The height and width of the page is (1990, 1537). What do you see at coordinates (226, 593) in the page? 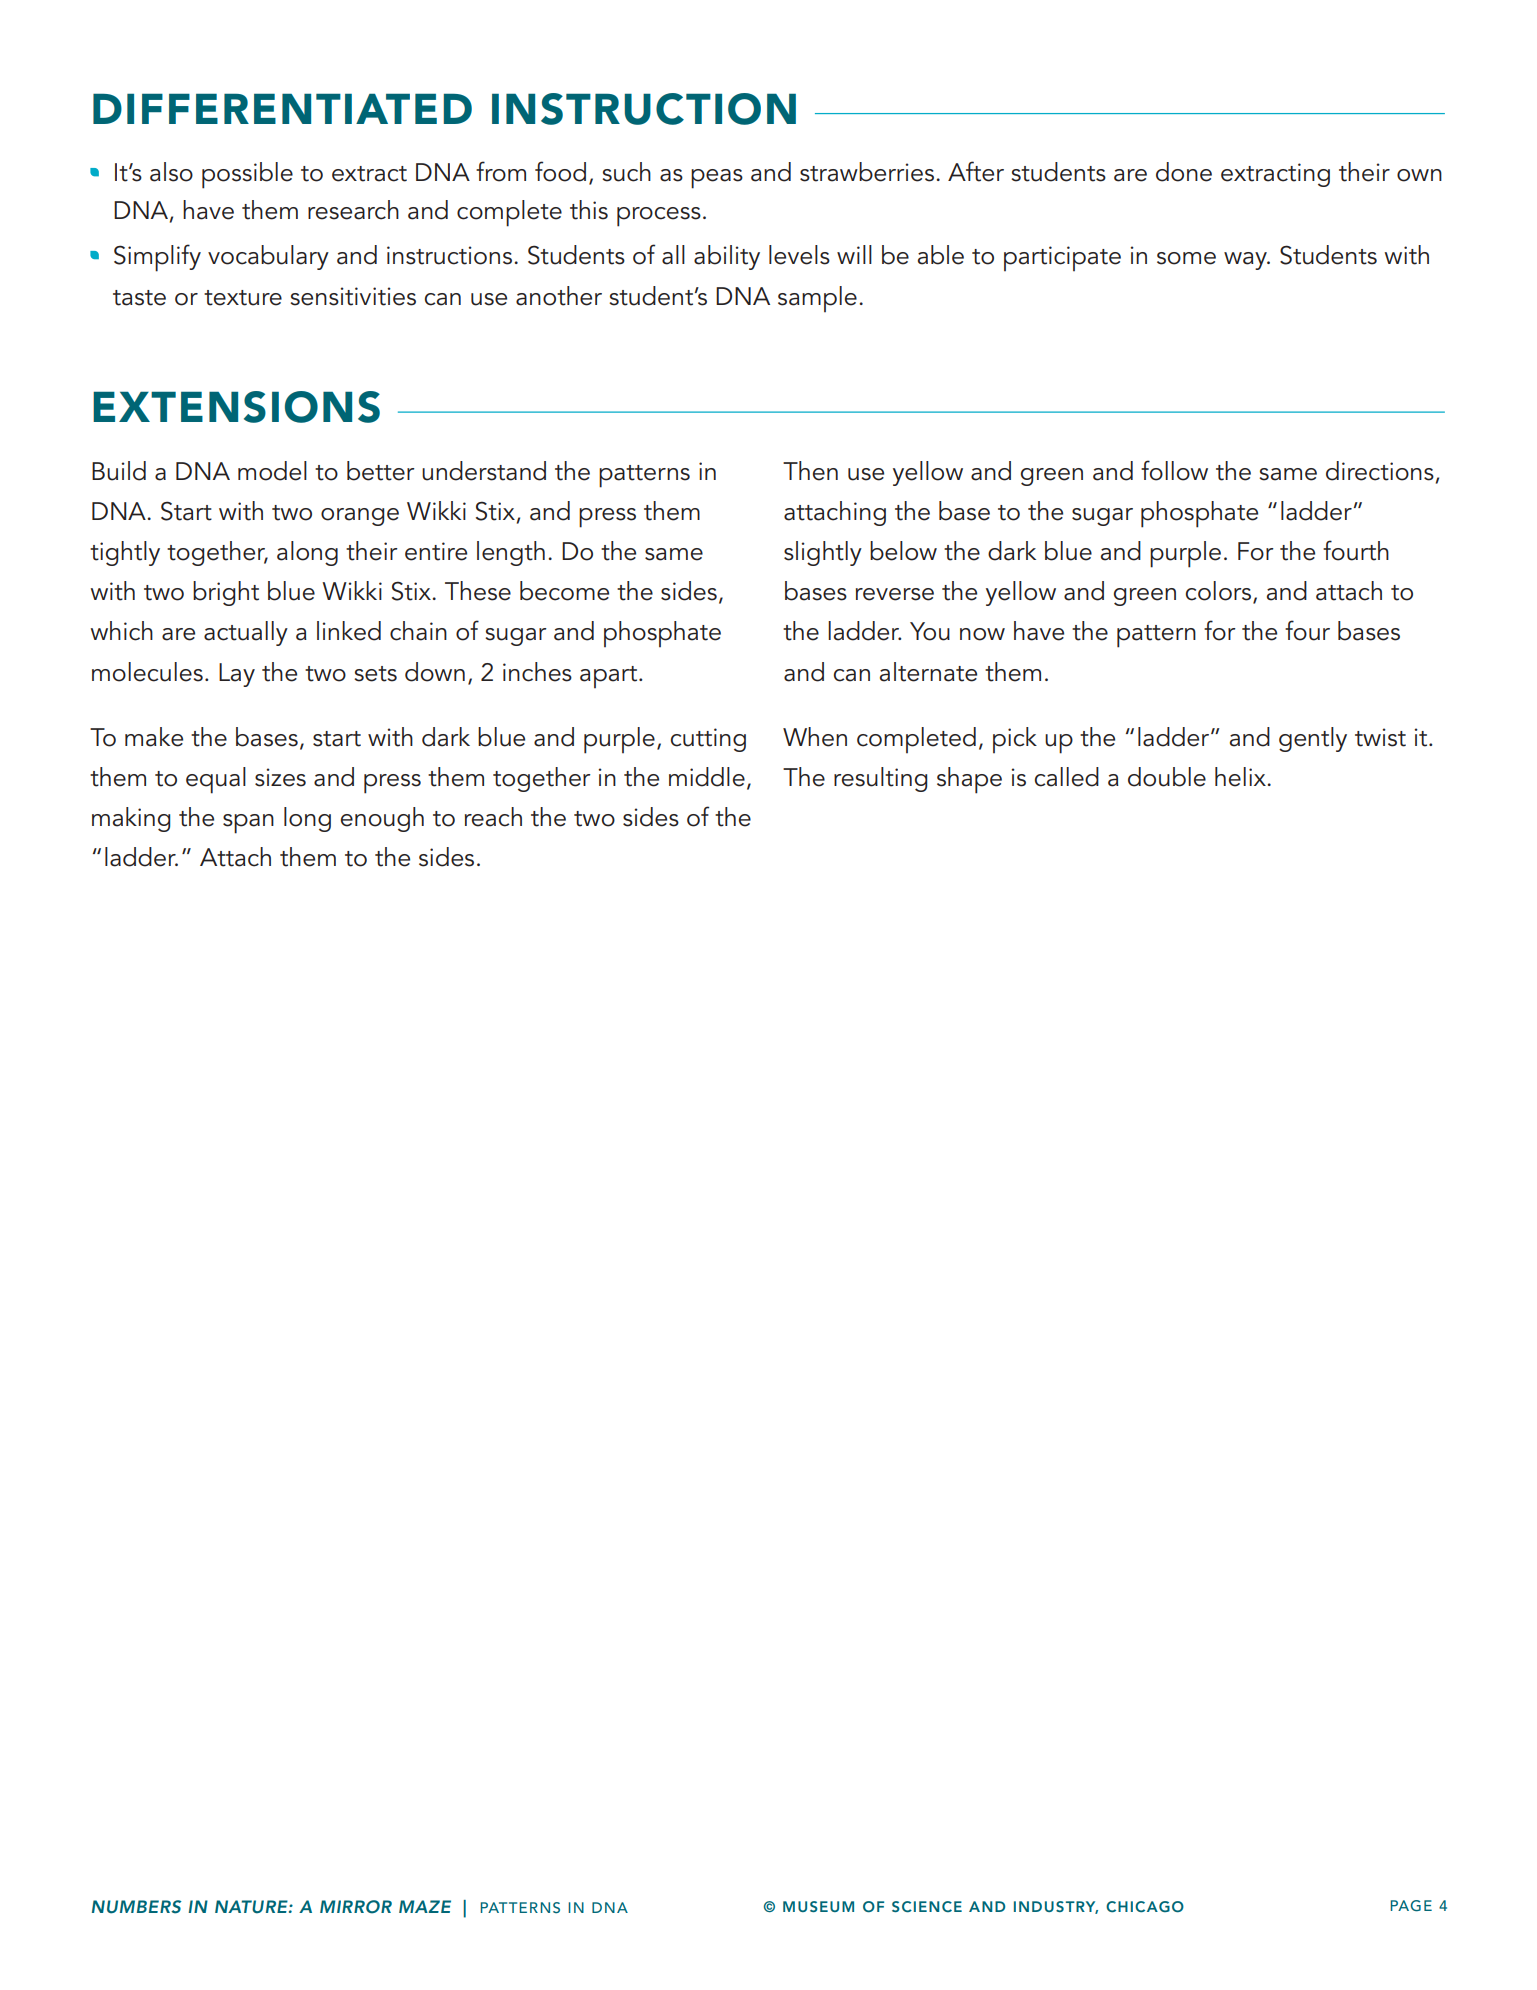
I see `bright` at bounding box center [226, 593].
